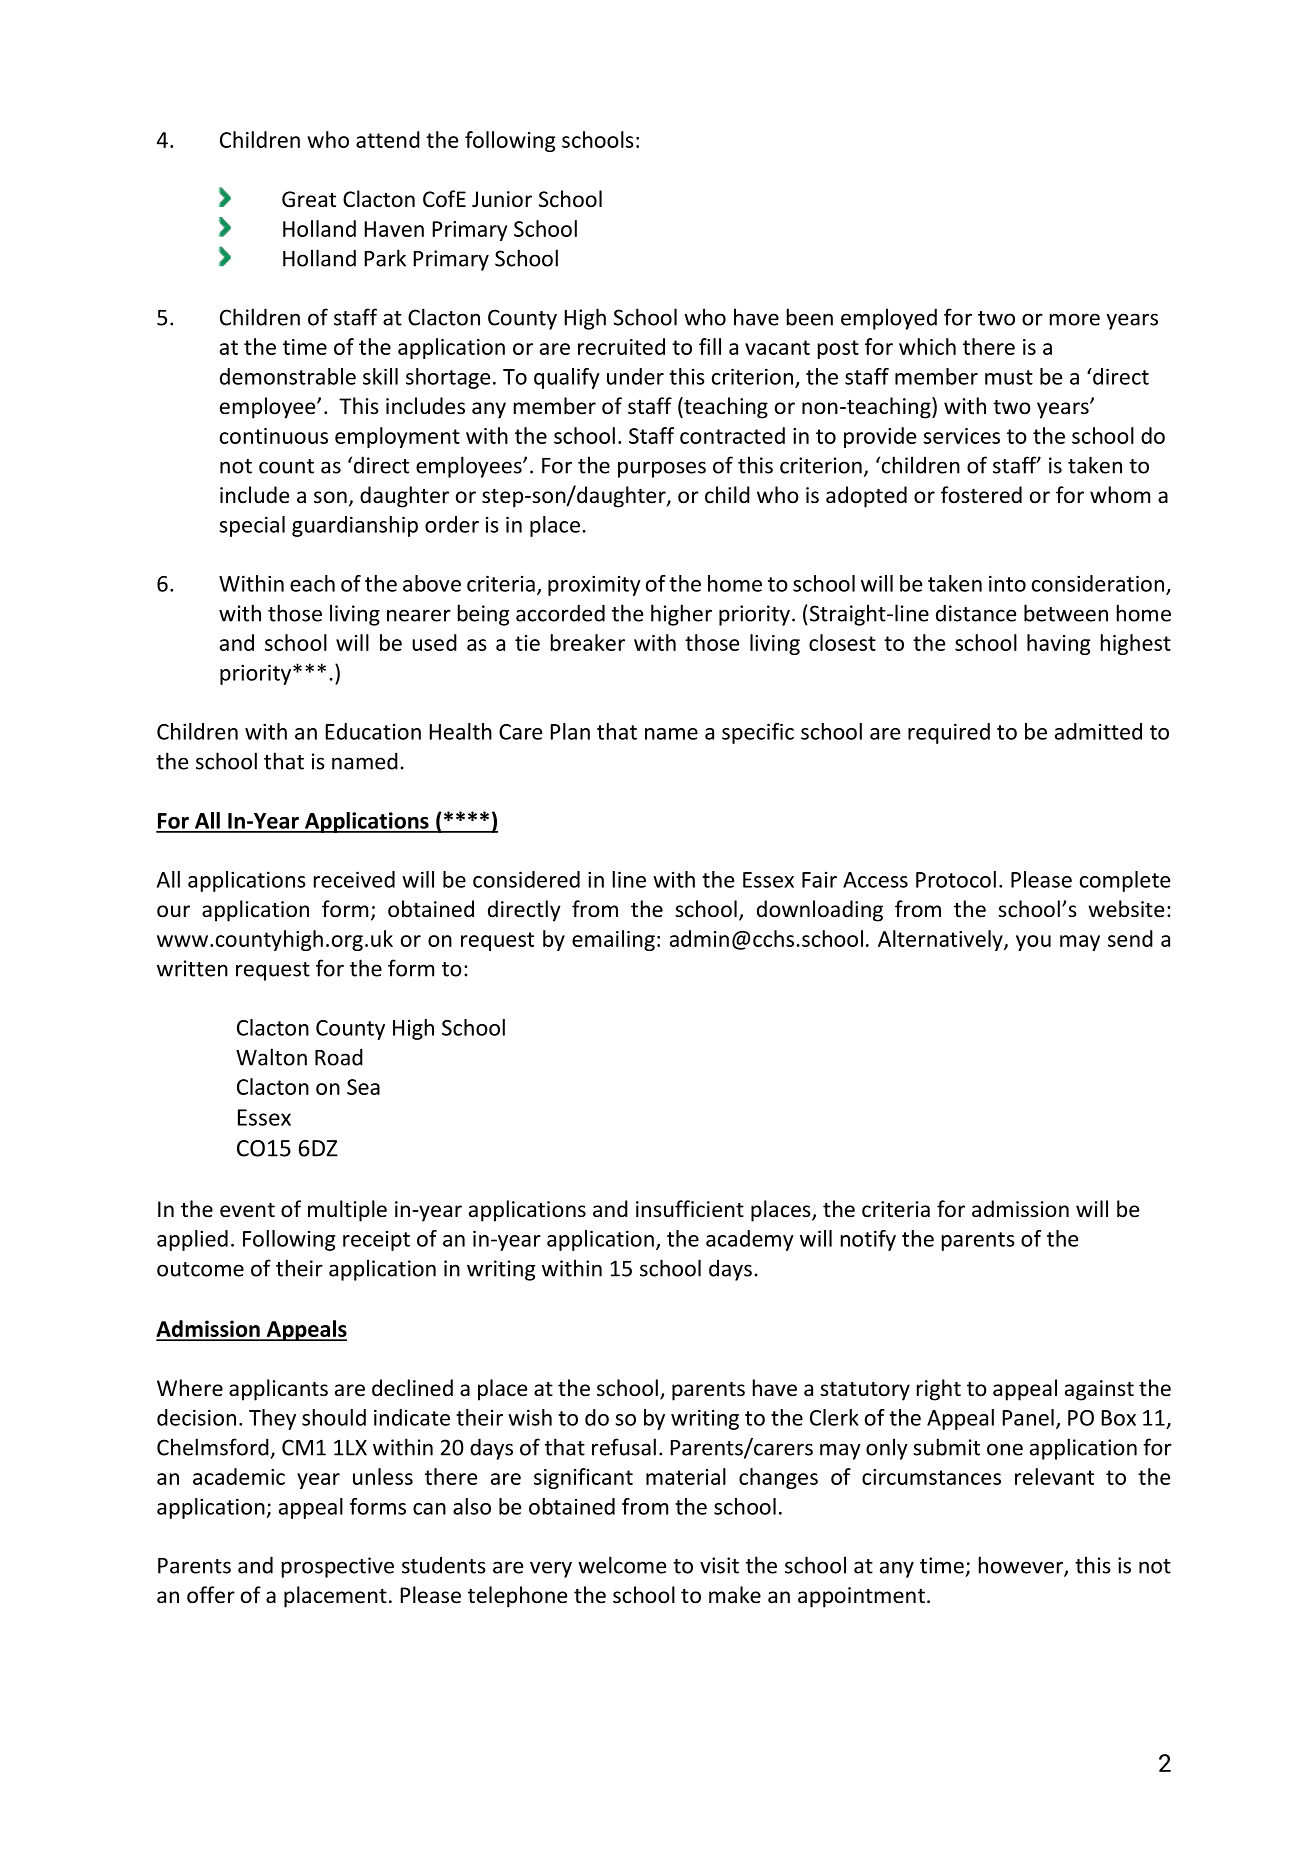 The height and width of the page is (1855, 1312). Describe the element at coordinates (1054, 1476) in the page. I see `relevant` at that location.
